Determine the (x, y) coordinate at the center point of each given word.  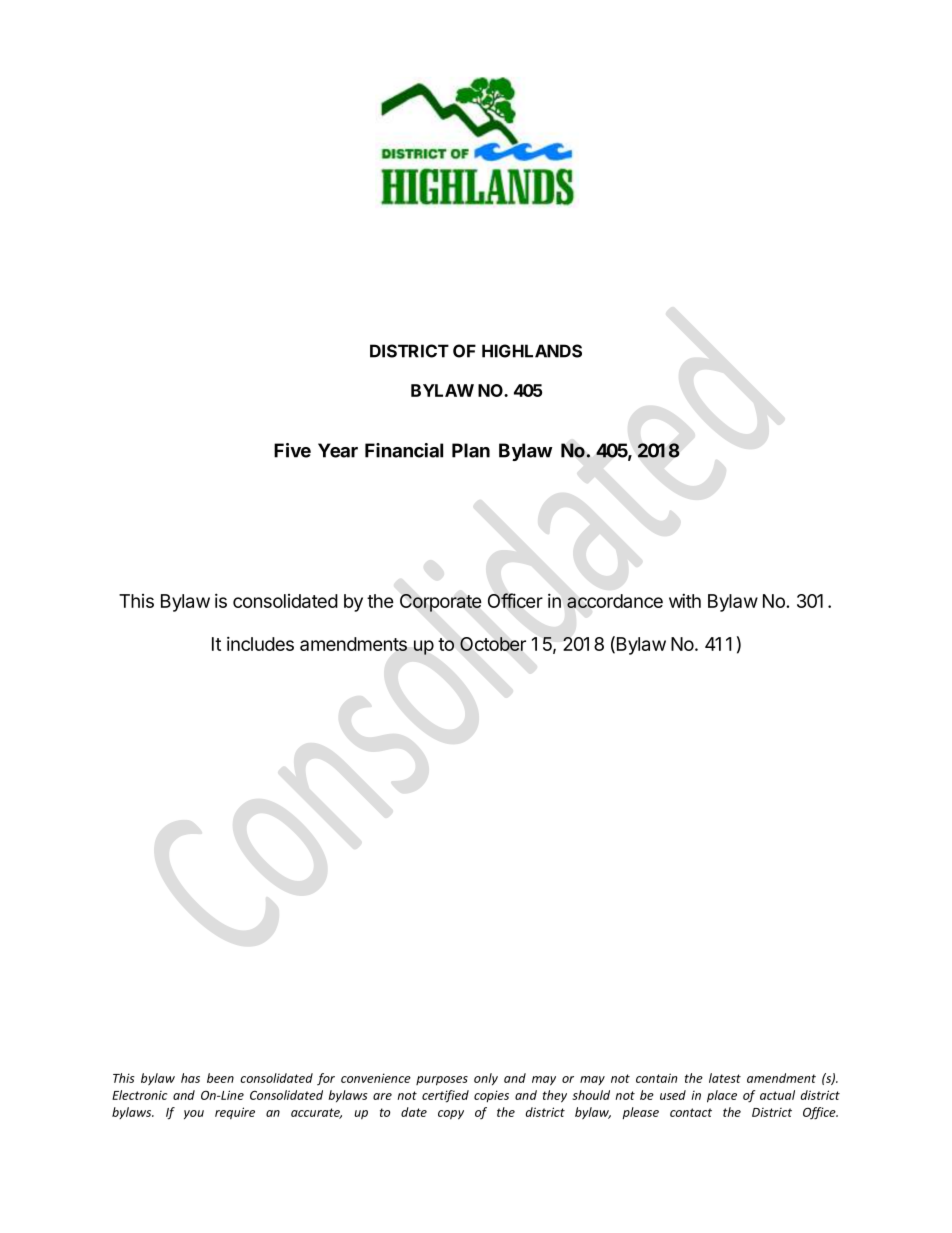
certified (445, 1096)
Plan (471, 450)
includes (260, 643)
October (493, 644)
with (685, 600)
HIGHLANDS (532, 351)
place (722, 1096)
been (220, 1078)
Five (292, 450)
